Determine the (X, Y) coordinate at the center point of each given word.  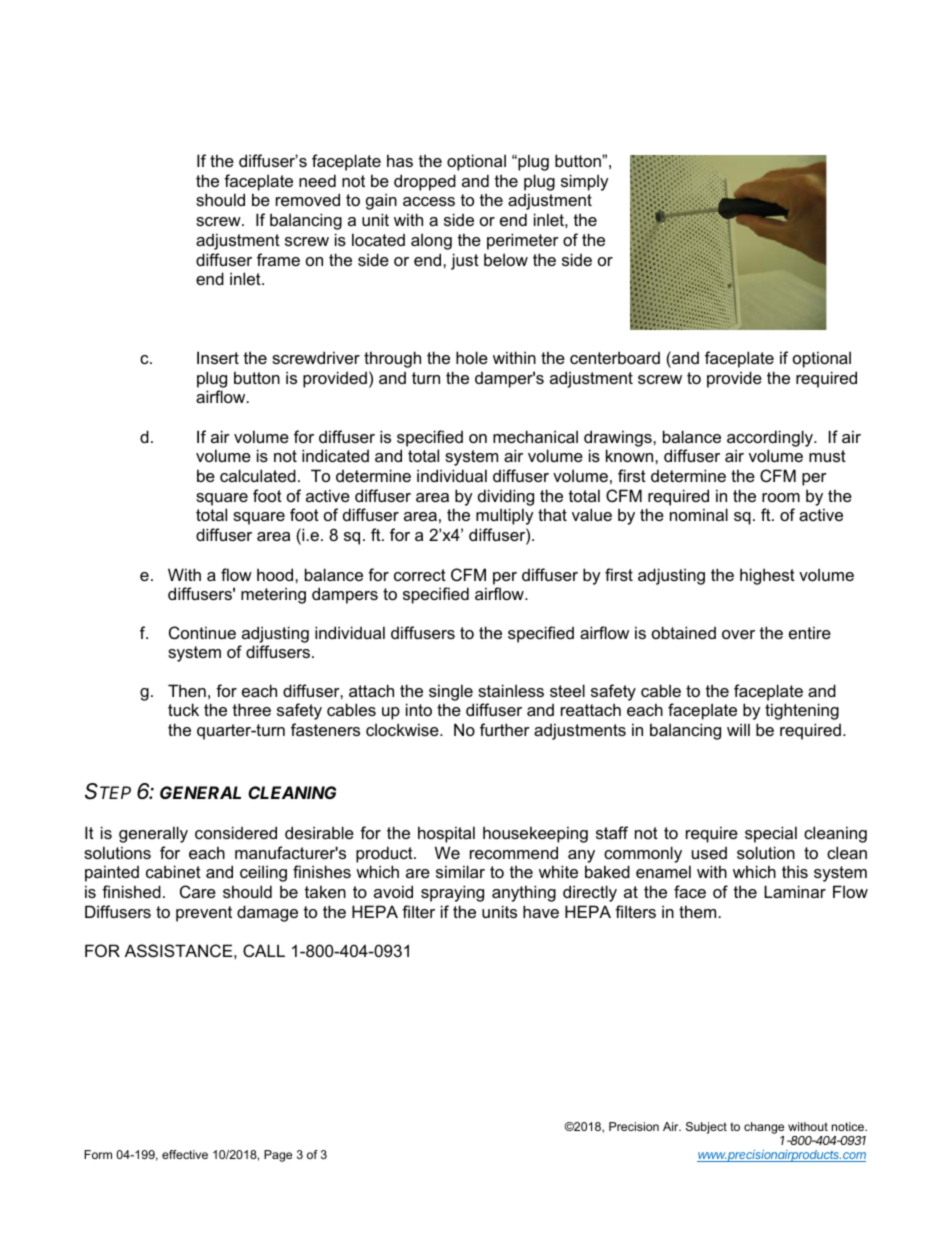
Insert (218, 357)
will (738, 729)
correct (420, 575)
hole (472, 357)
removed (308, 199)
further (505, 729)
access (429, 201)
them (699, 911)
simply (585, 182)
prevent (204, 914)
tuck (183, 709)
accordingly (771, 438)
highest (767, 576)
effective (185, 1154)
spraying (452, 893)
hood (276, 574)
